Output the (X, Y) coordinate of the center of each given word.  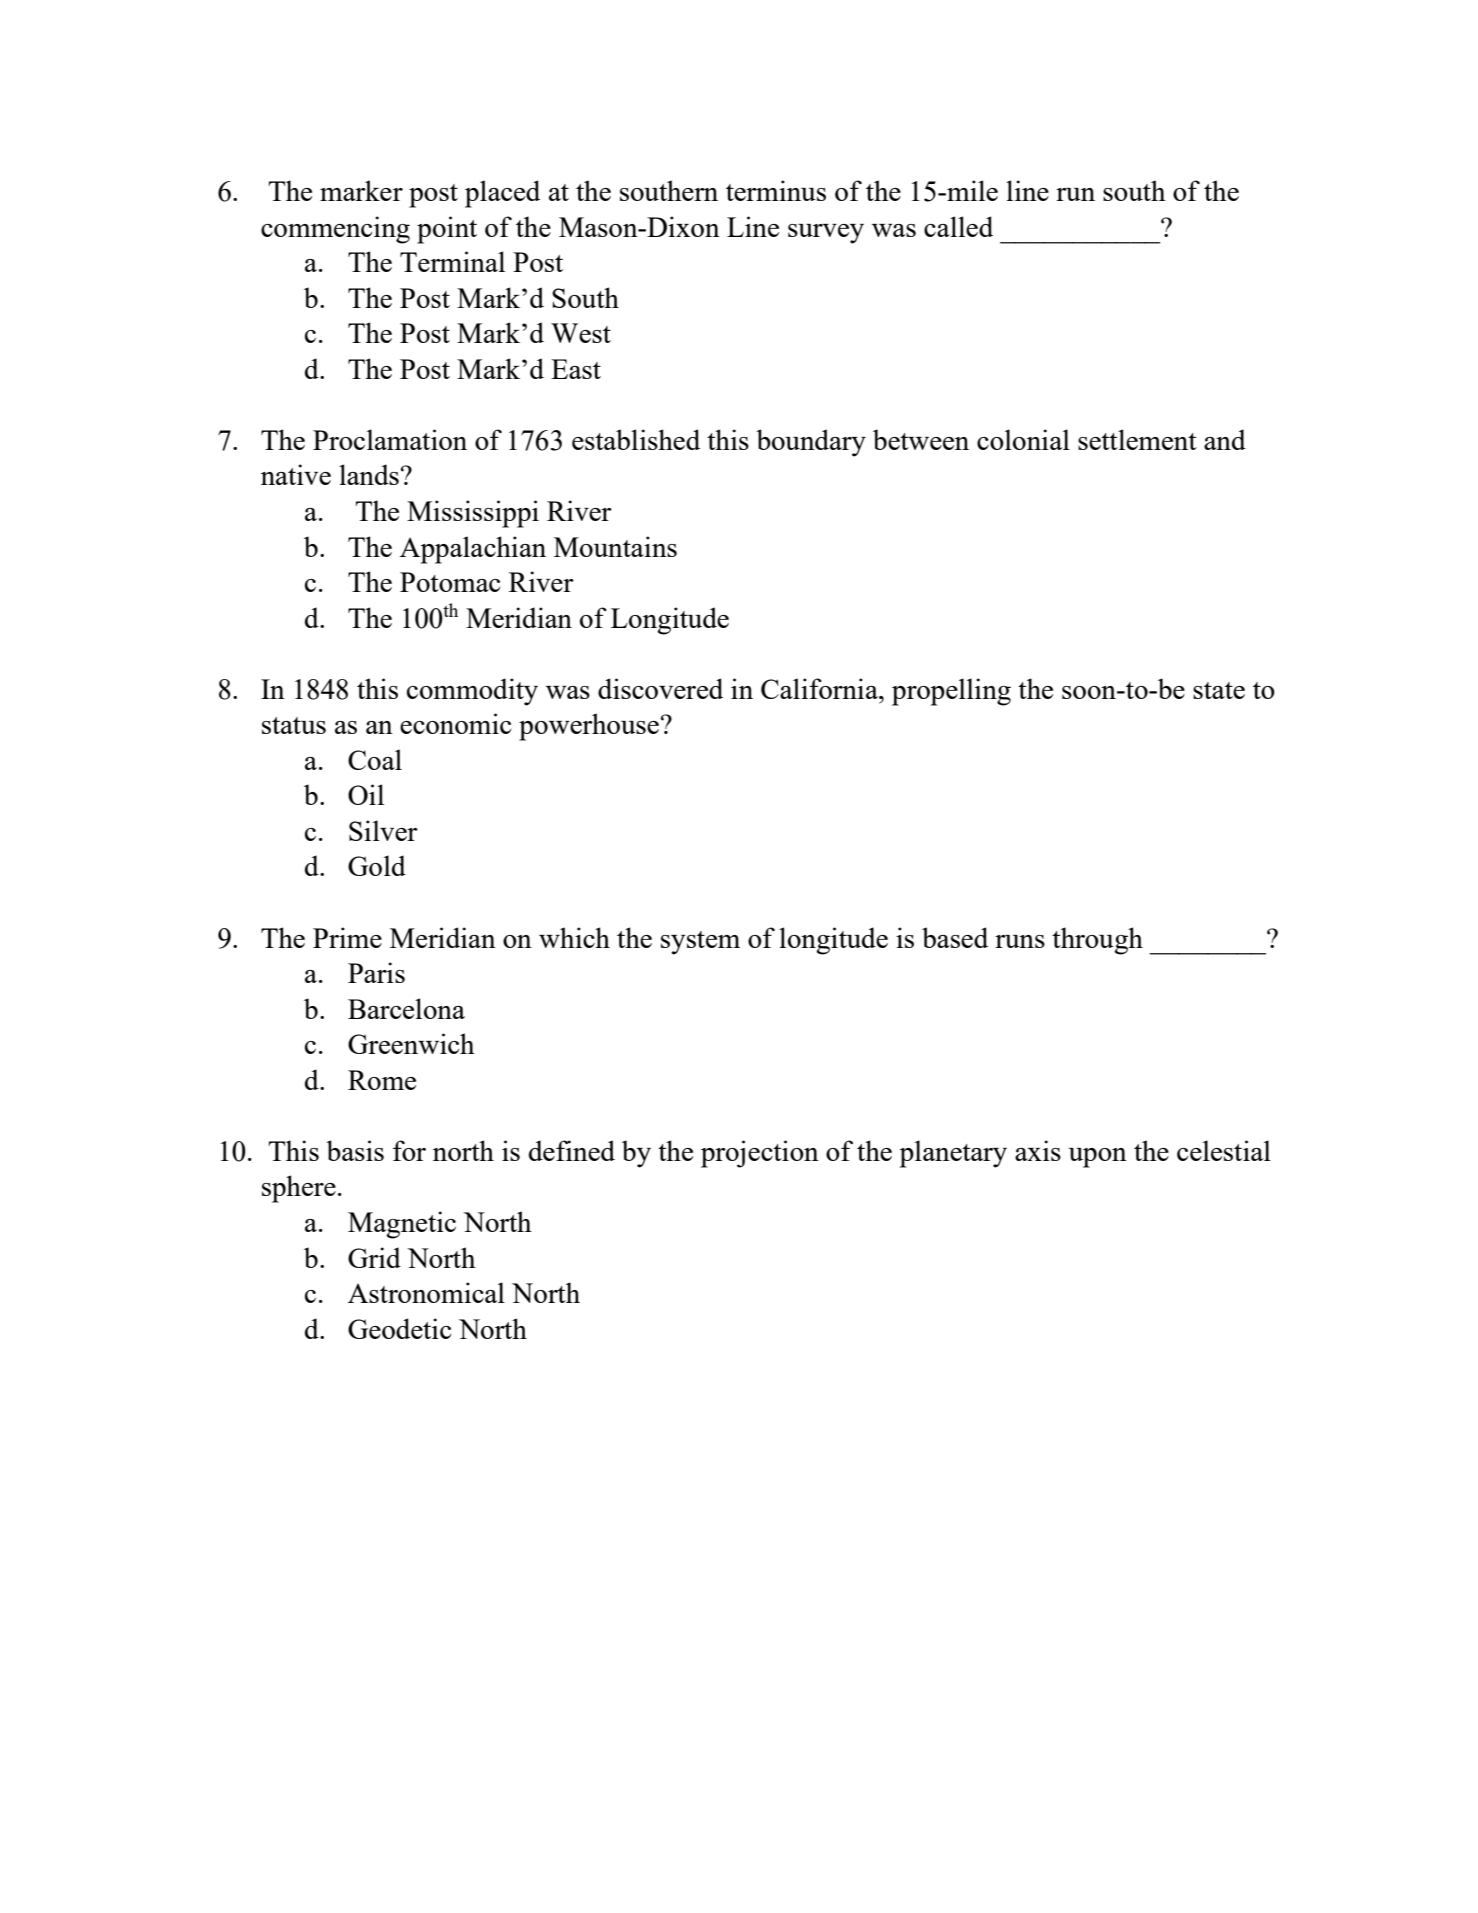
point (447, 230)
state (1219, 690)
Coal (375, 759)
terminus (776, 190)
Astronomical (426, 1292)
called (958, 226)
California (820, 688)
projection (760, 1154)
